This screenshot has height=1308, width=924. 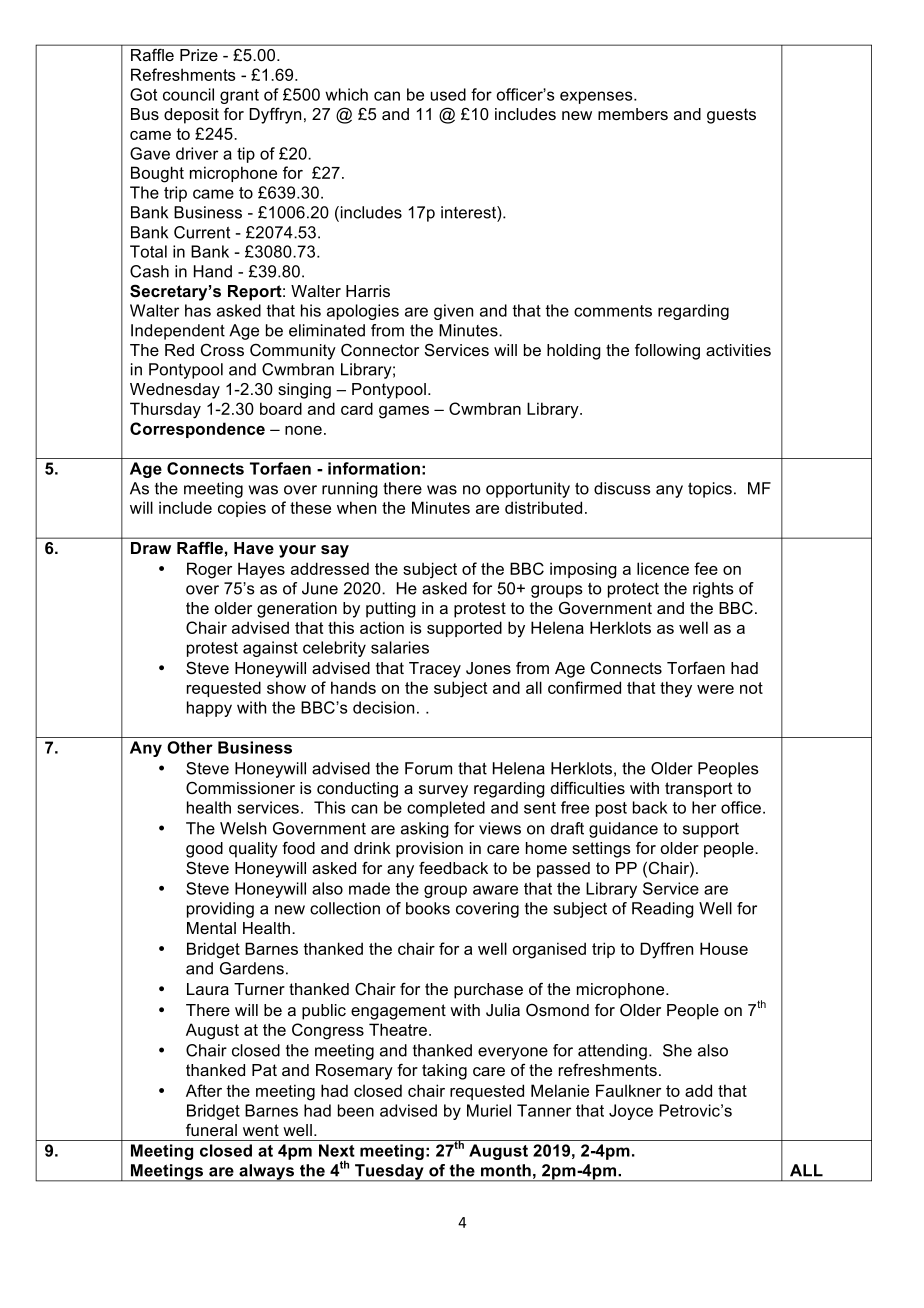 I want to click on members, so click(x=633, y=114).
